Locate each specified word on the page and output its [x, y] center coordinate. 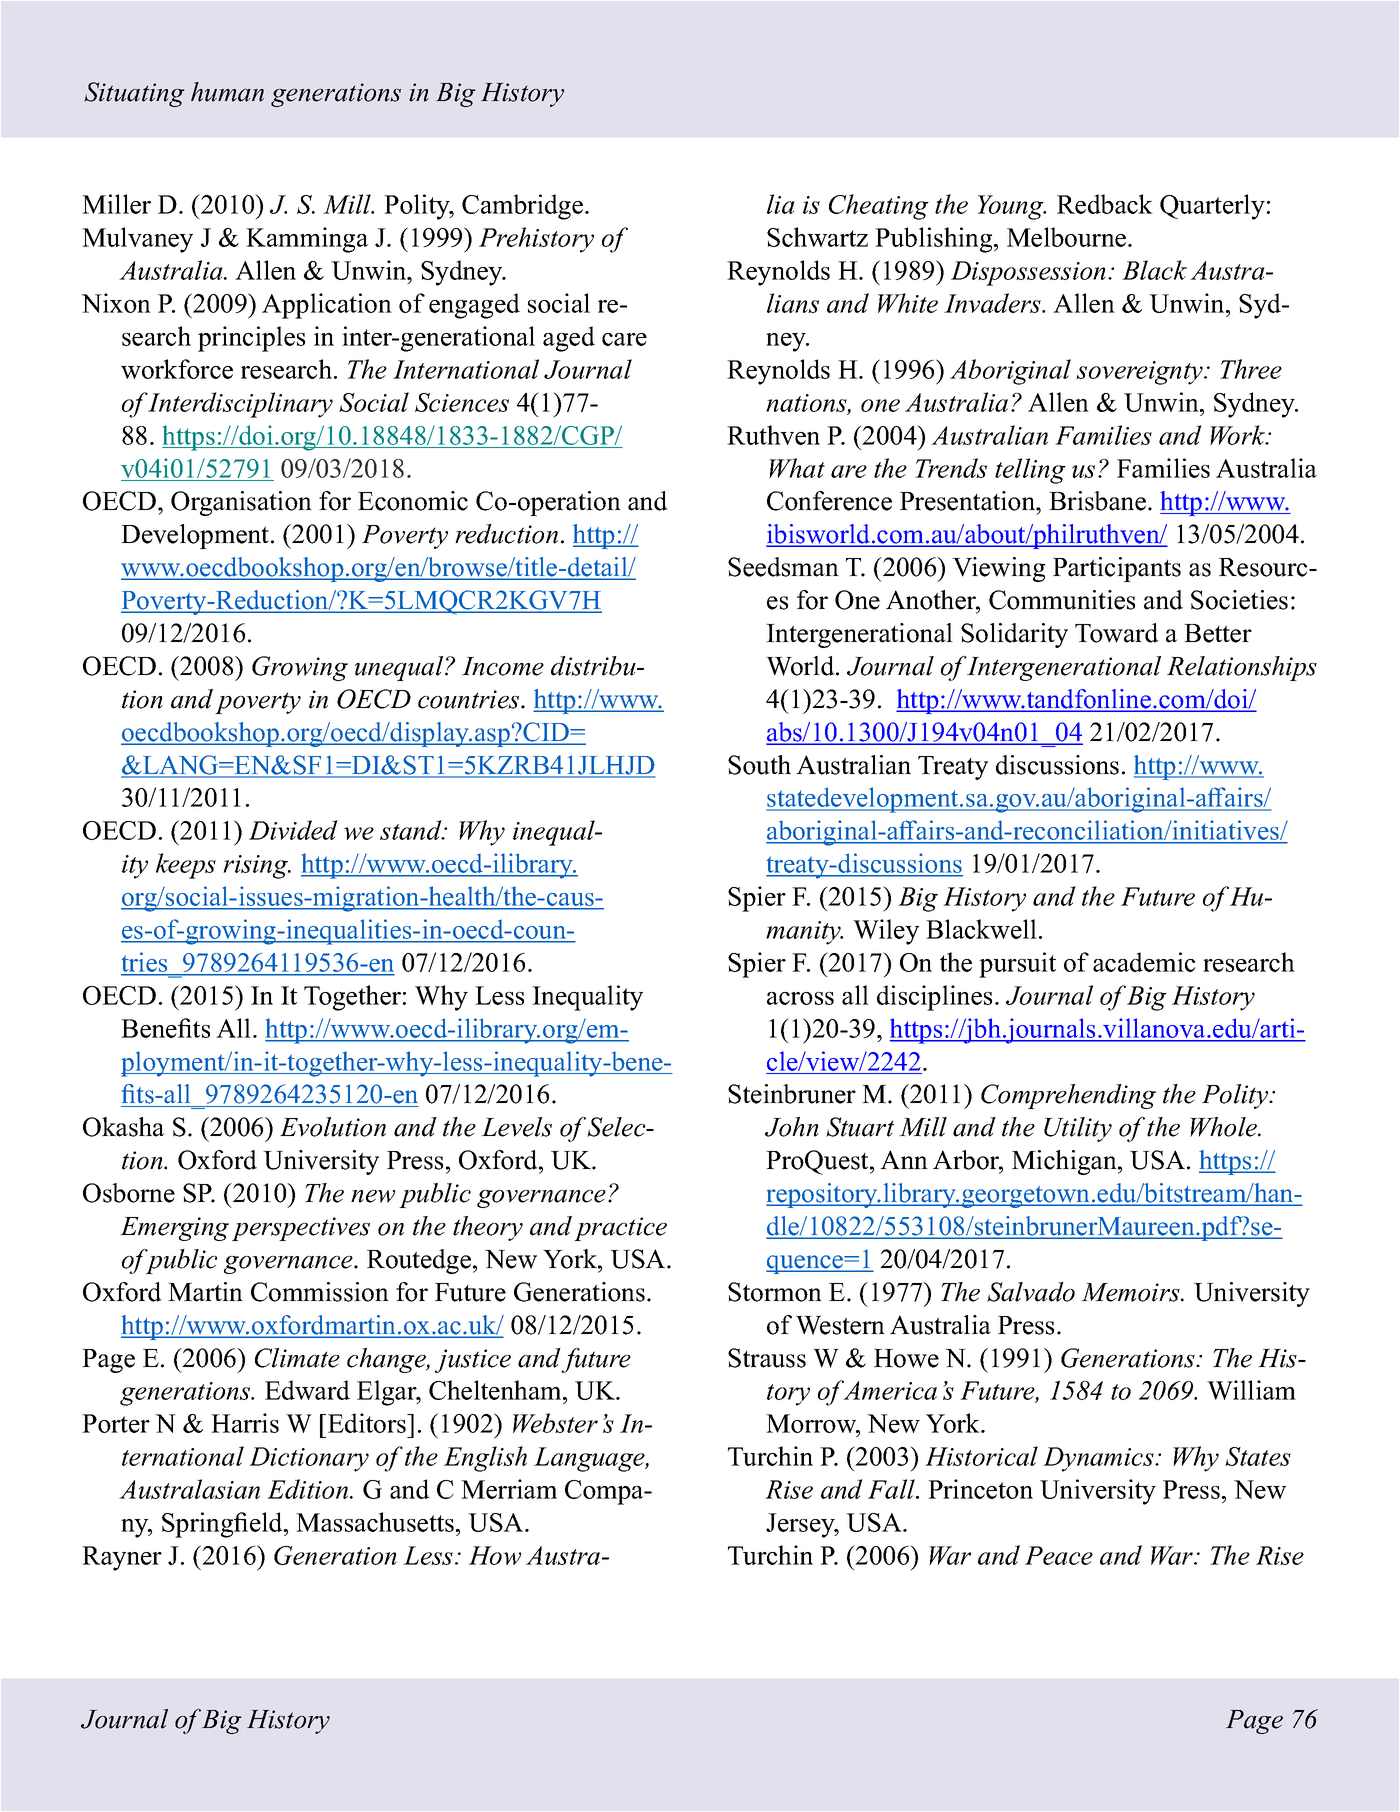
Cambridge [522, 207]
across [800, 998]
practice [620, 1229]
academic [1144, 962]
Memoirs [1131, 1292]
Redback [1105, 204]
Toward [1117, 633]
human [227, 92]
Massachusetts [375, 1522]
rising [256, 867]
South [759, 765]
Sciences [462, 402]
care [624, 339]
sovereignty [1140, 373]
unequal [400, 668]
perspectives [301, 1229]
